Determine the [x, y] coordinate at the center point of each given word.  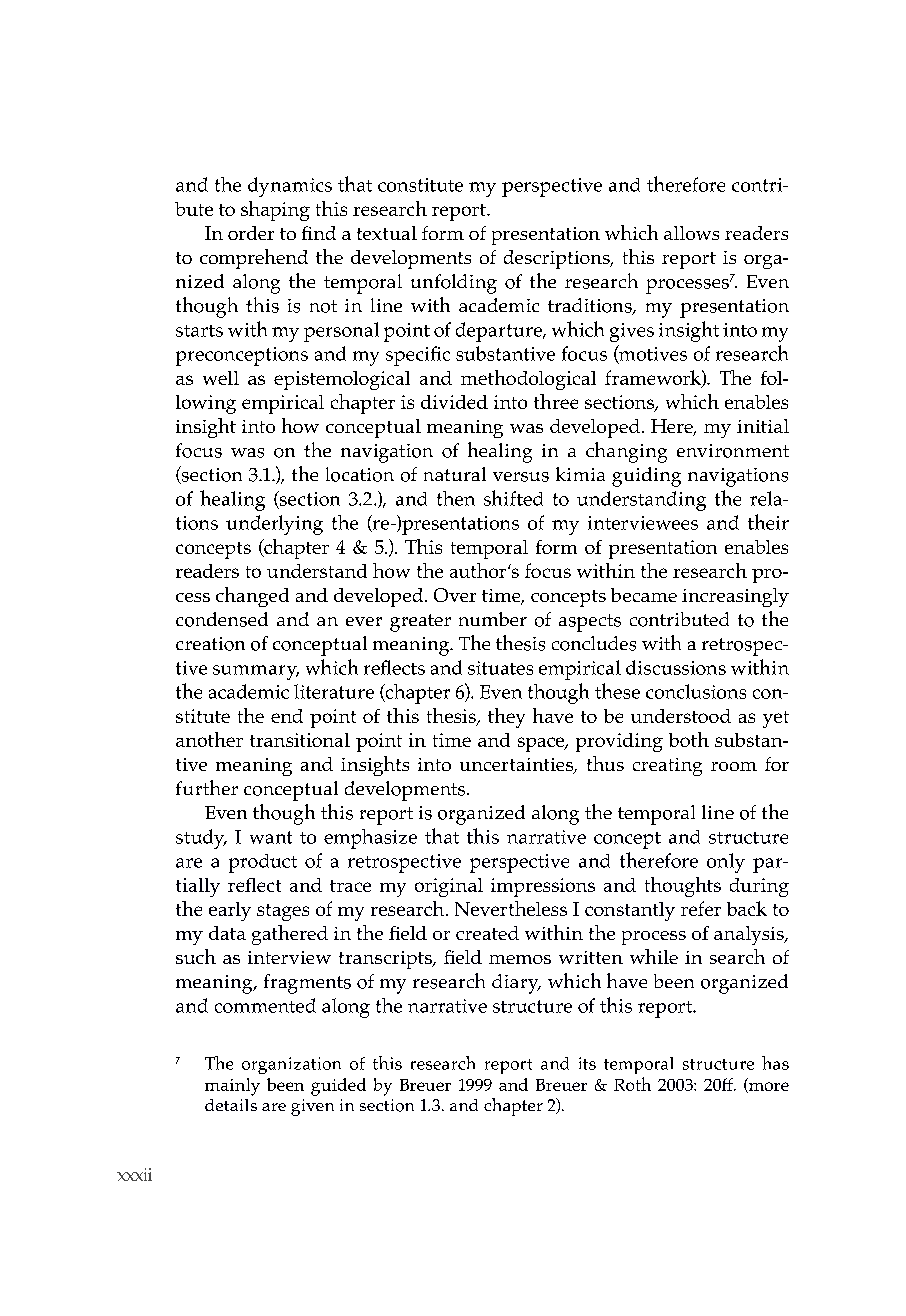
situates [500, 668]
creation [210, 644]
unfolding [454, 284]
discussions [676, 667]
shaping [275, 211]
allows [691, 233]
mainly [232, 1087]
